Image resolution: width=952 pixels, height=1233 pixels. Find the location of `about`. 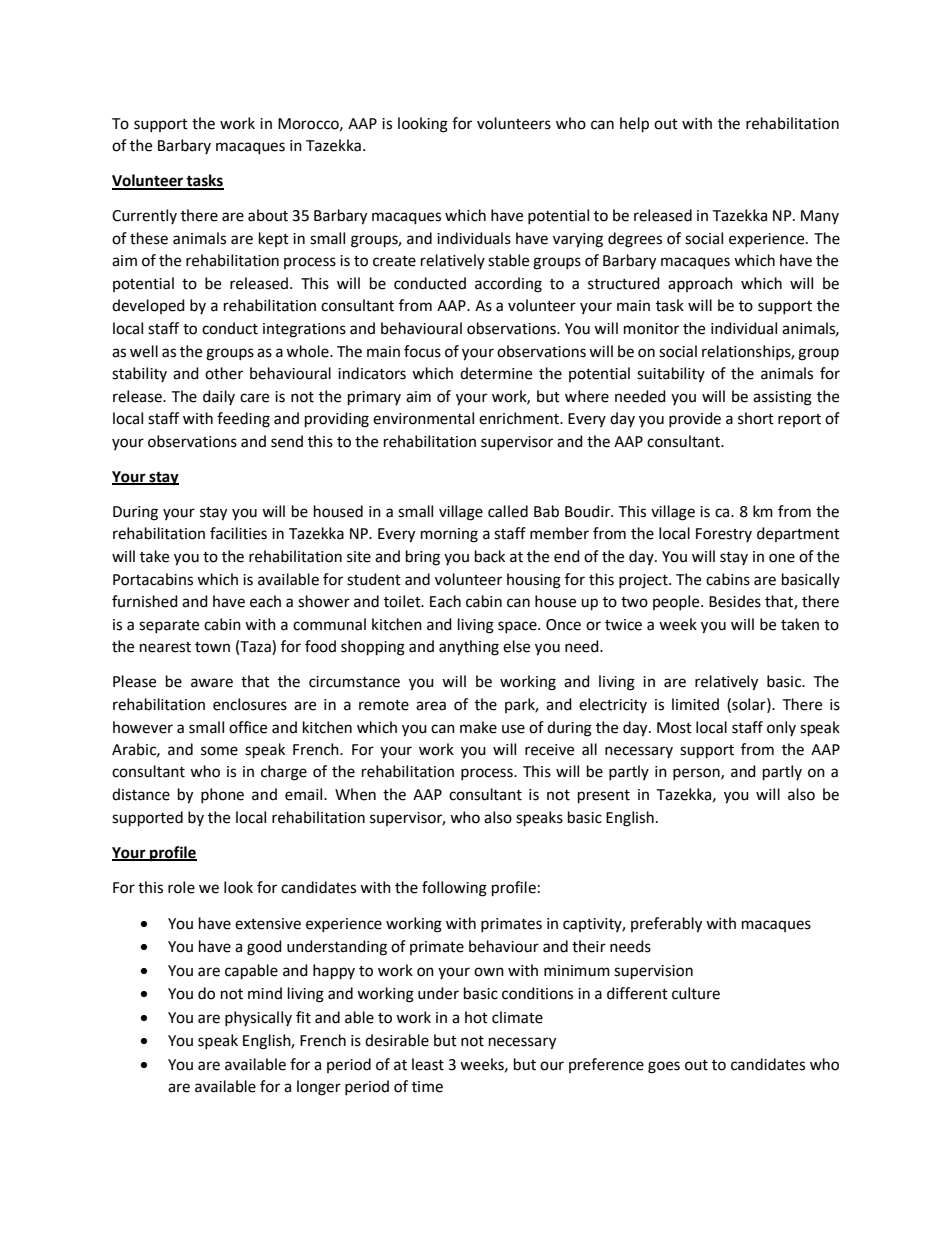

about is located at coordinates (268, 215).
